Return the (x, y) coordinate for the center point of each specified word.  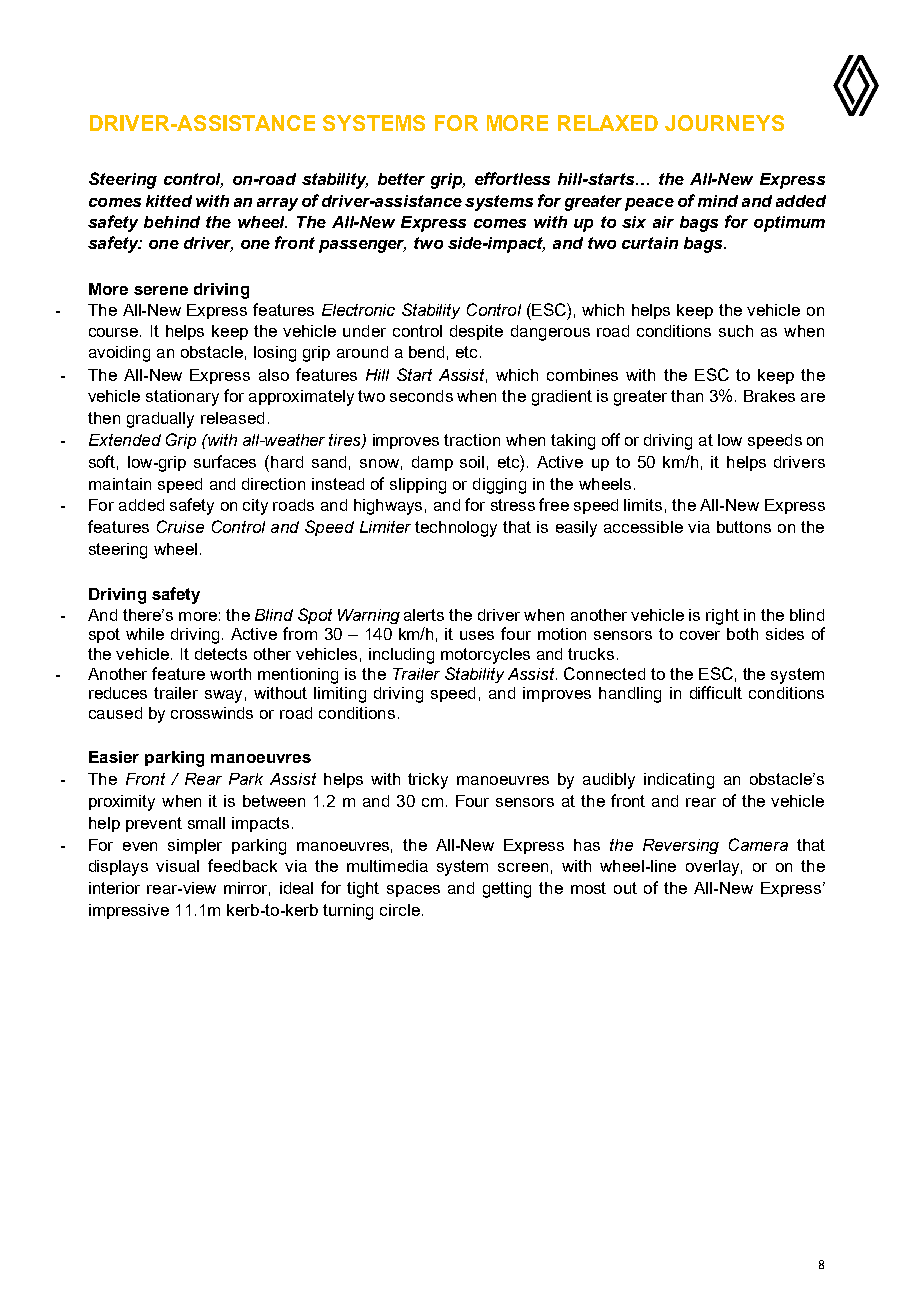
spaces (413, 891)
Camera (758, 844)
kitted (169, 201)
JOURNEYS (724, 123)
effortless (512, 178)
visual (177, 866)
